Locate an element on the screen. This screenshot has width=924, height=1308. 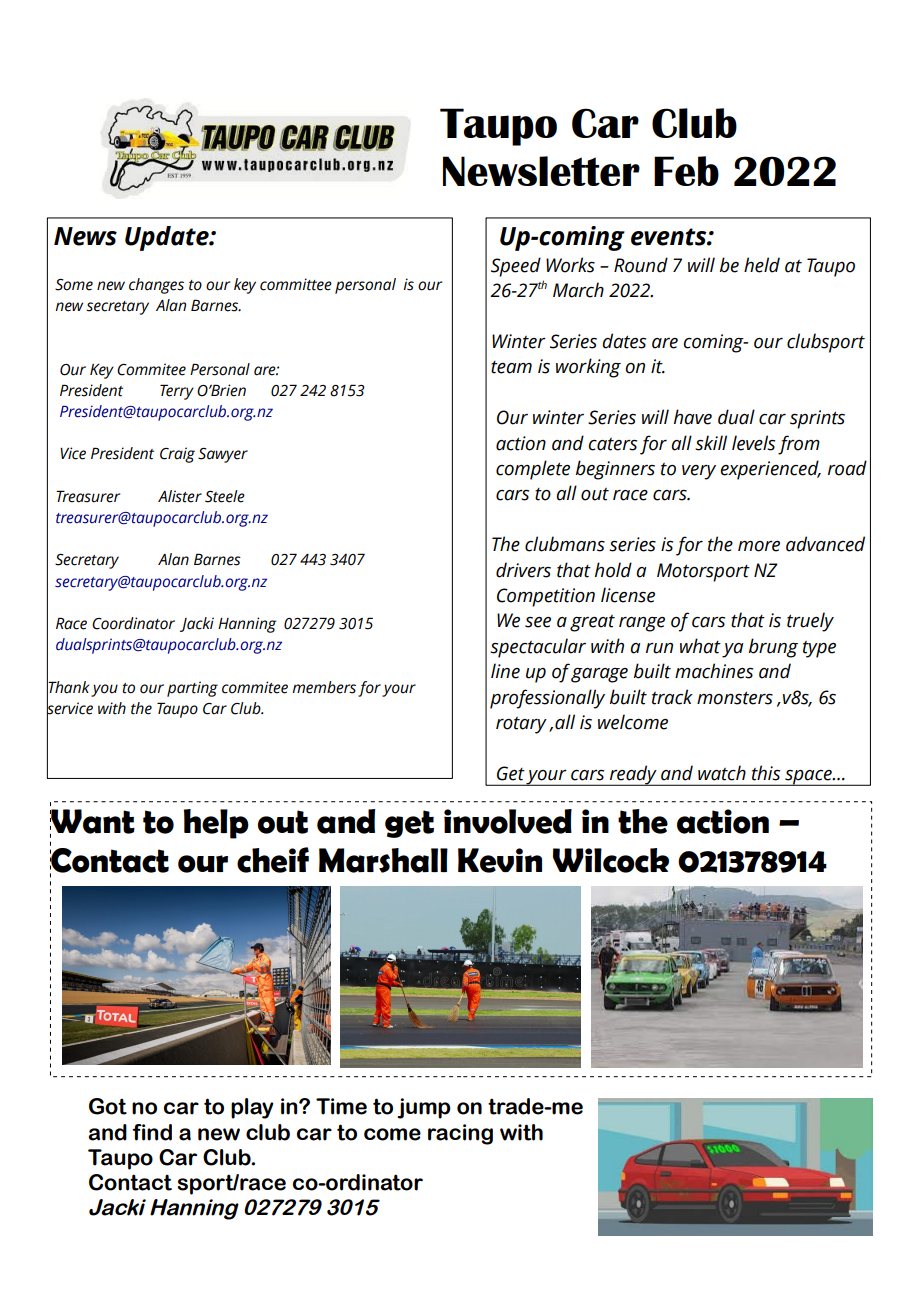
Feb is located at coordinates (686, 171).
